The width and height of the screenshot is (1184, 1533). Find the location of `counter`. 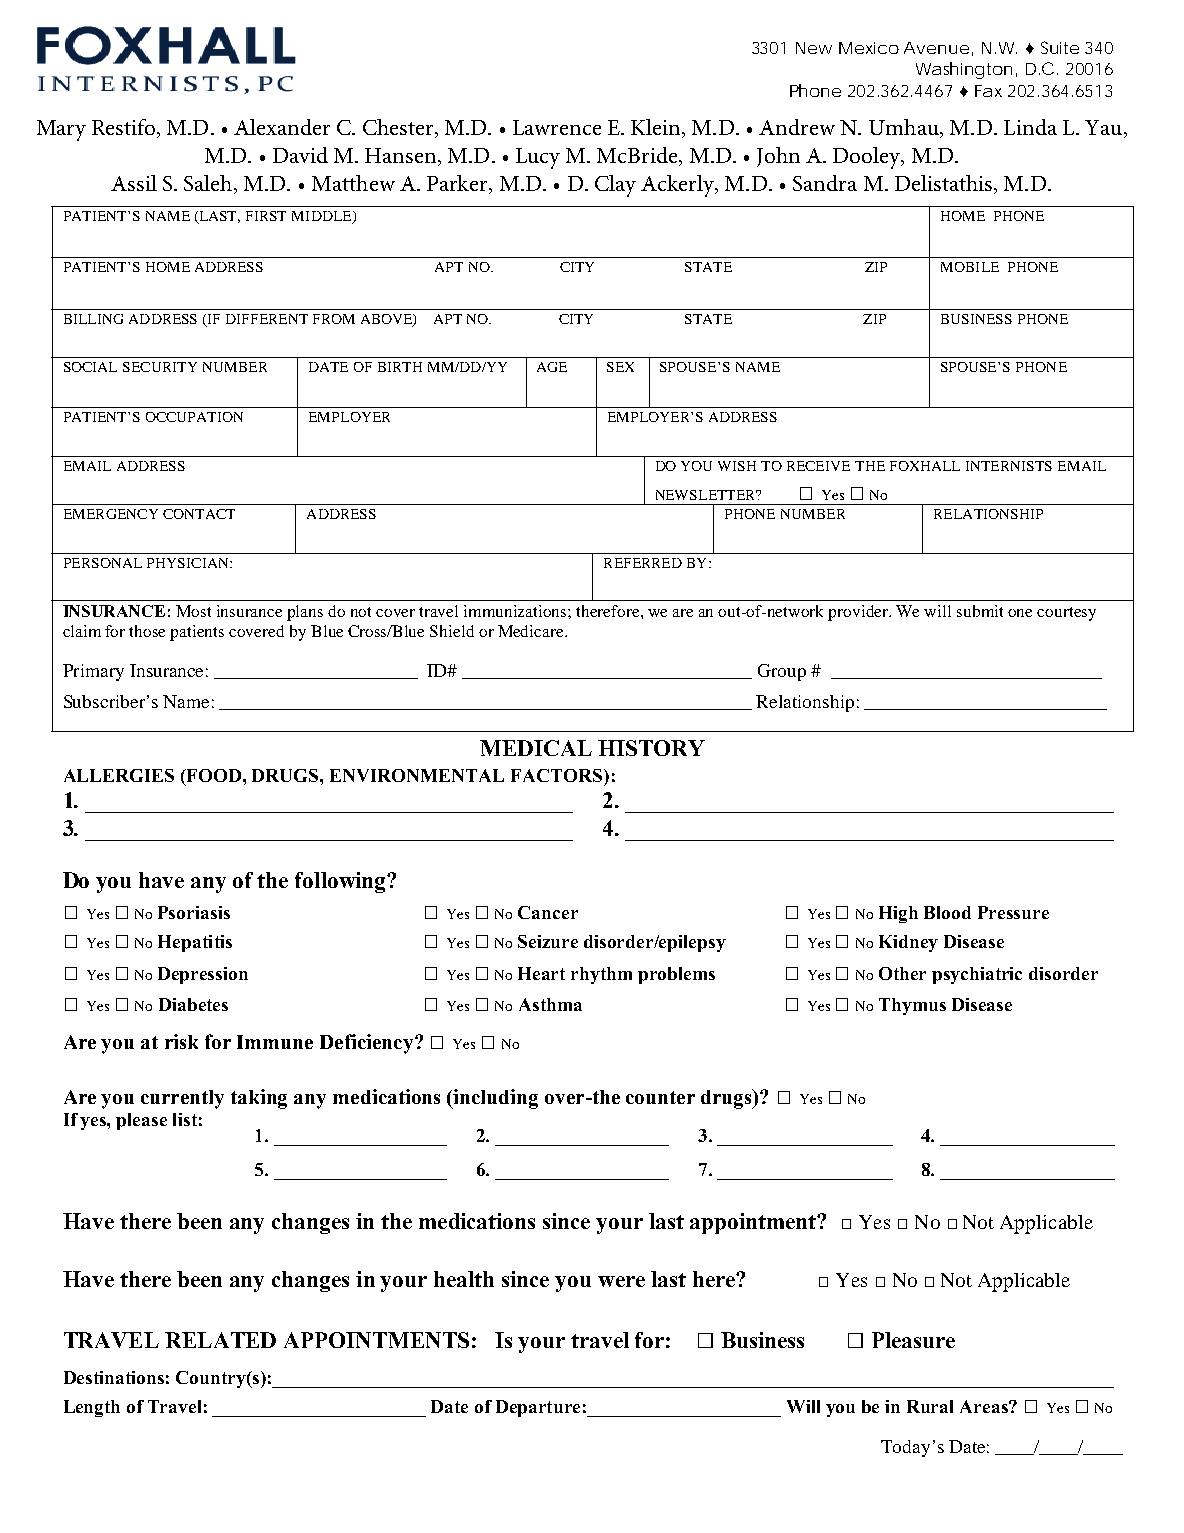

counter is located at coordinates (660, 1097).
